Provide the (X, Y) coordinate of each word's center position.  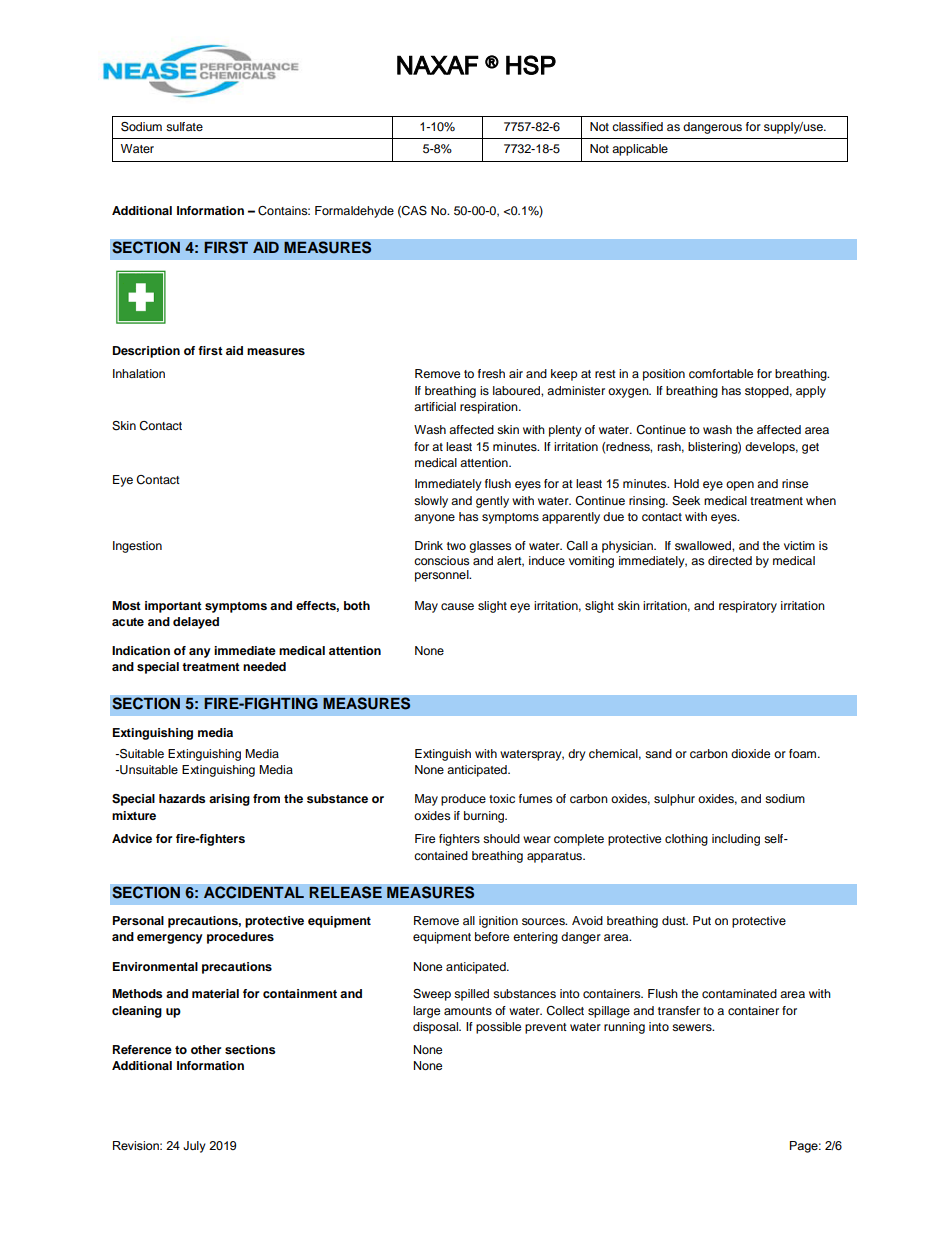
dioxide (750, 753)
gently (492, 502)
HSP (531, 65)
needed (264, 666)
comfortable (721, 373)
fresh (491, 373)
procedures (240, 938)
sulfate (184, 126)
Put (702, 920)
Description (146, 352)
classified (637, 126)
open (740, 486)
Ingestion (137, 547)
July (194, 1147)
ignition (498, 922)
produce (463, 800)
